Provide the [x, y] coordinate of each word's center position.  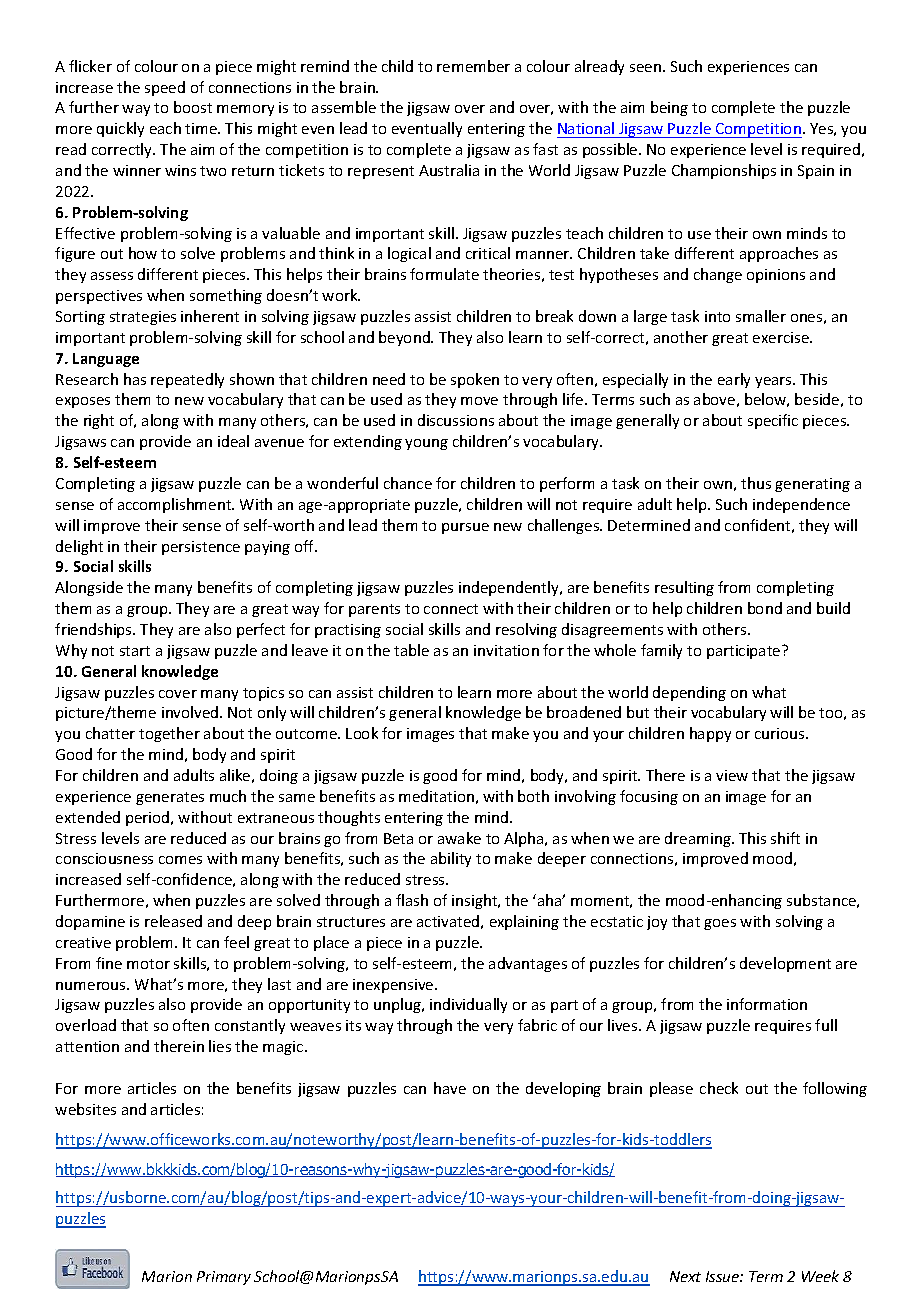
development [785, 964]
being [669, 108]
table [411, 650]
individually [468, 1005]
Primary [224, 1278]
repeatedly [187, 380]
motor [148, 964]
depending [689, 693]
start [135, 651]
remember [473, 66]
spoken [475, 380]
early [734, 380]
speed [165, 88]
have [450, 1088]
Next [685, 1276]
